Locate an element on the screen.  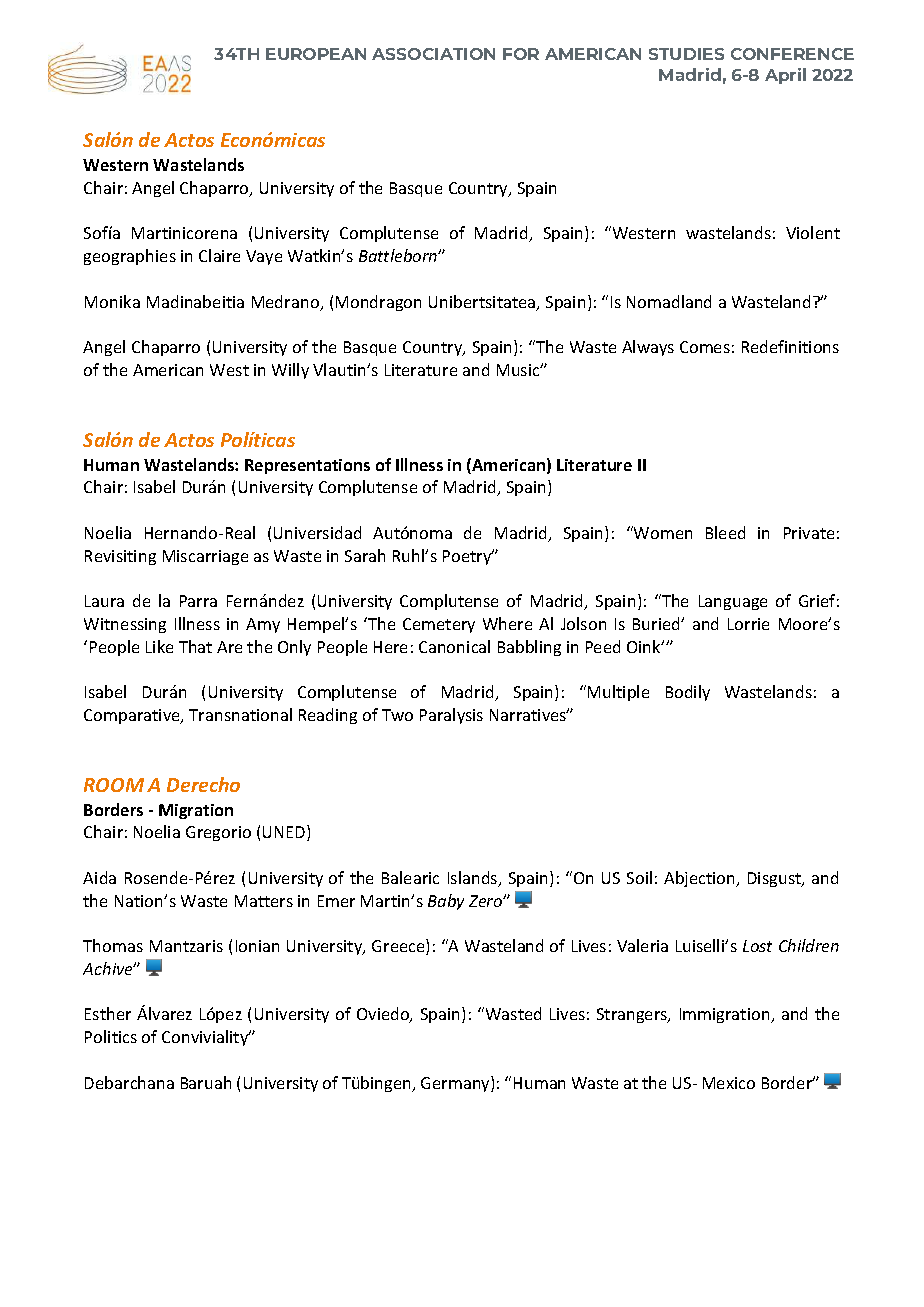
ASSOCIATION is located at coordinates (433, 54).
